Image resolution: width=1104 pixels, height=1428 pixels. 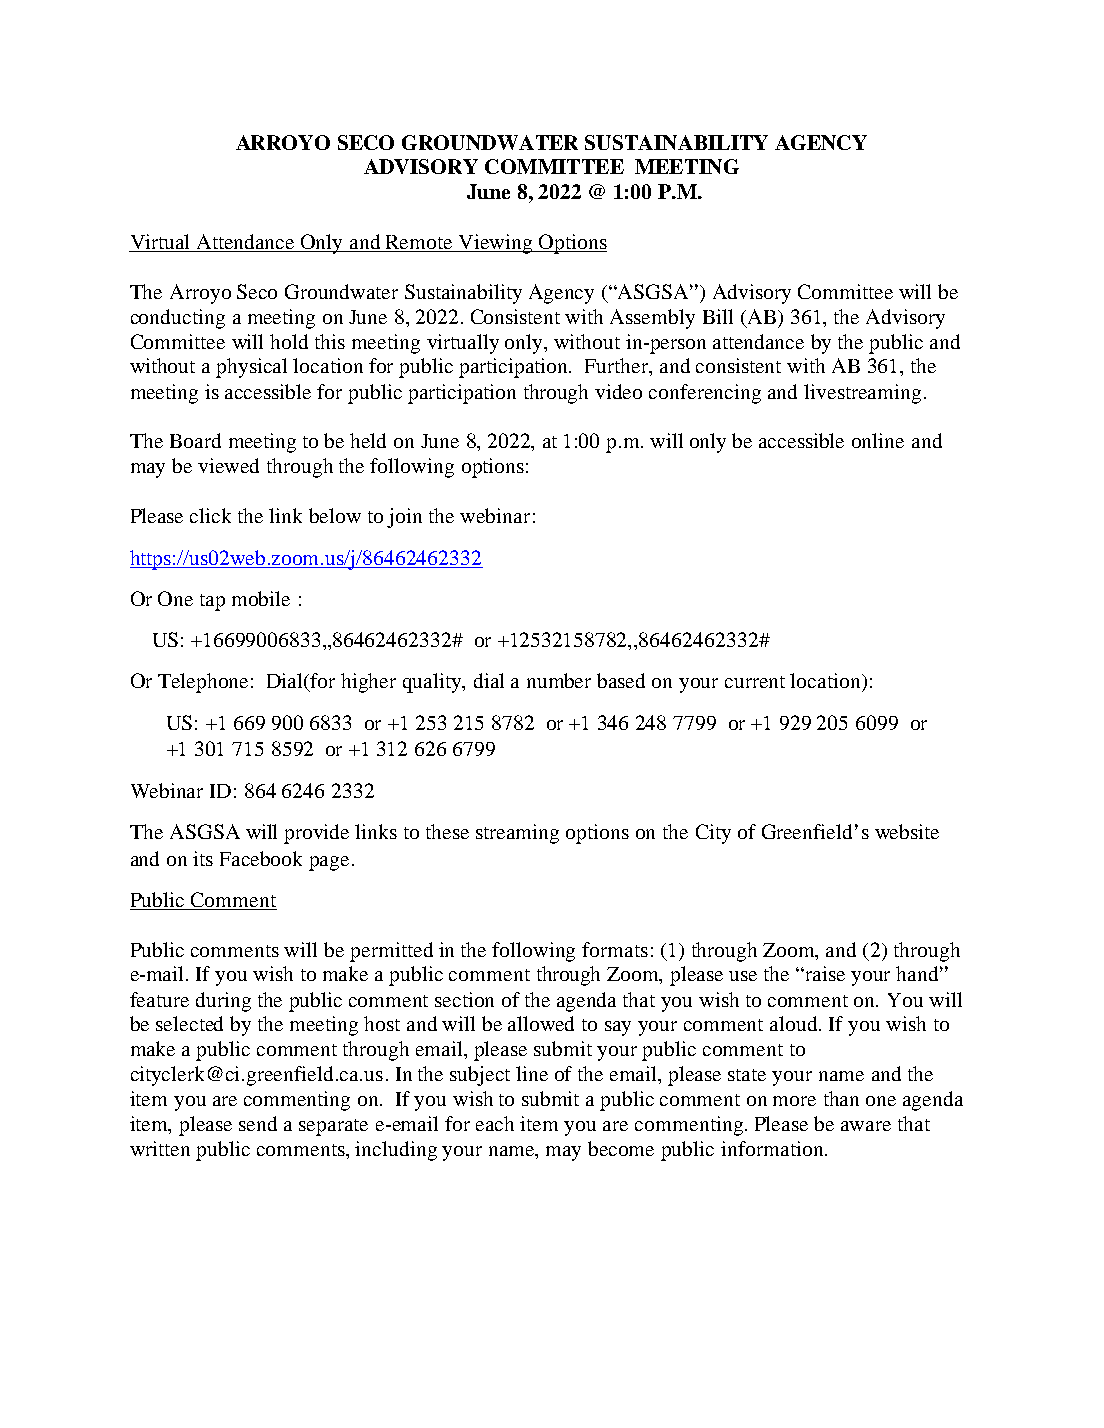 What do you see at coordinates (718, 316) in the page?
I see `Bill` at bounding box center [718, 316].
